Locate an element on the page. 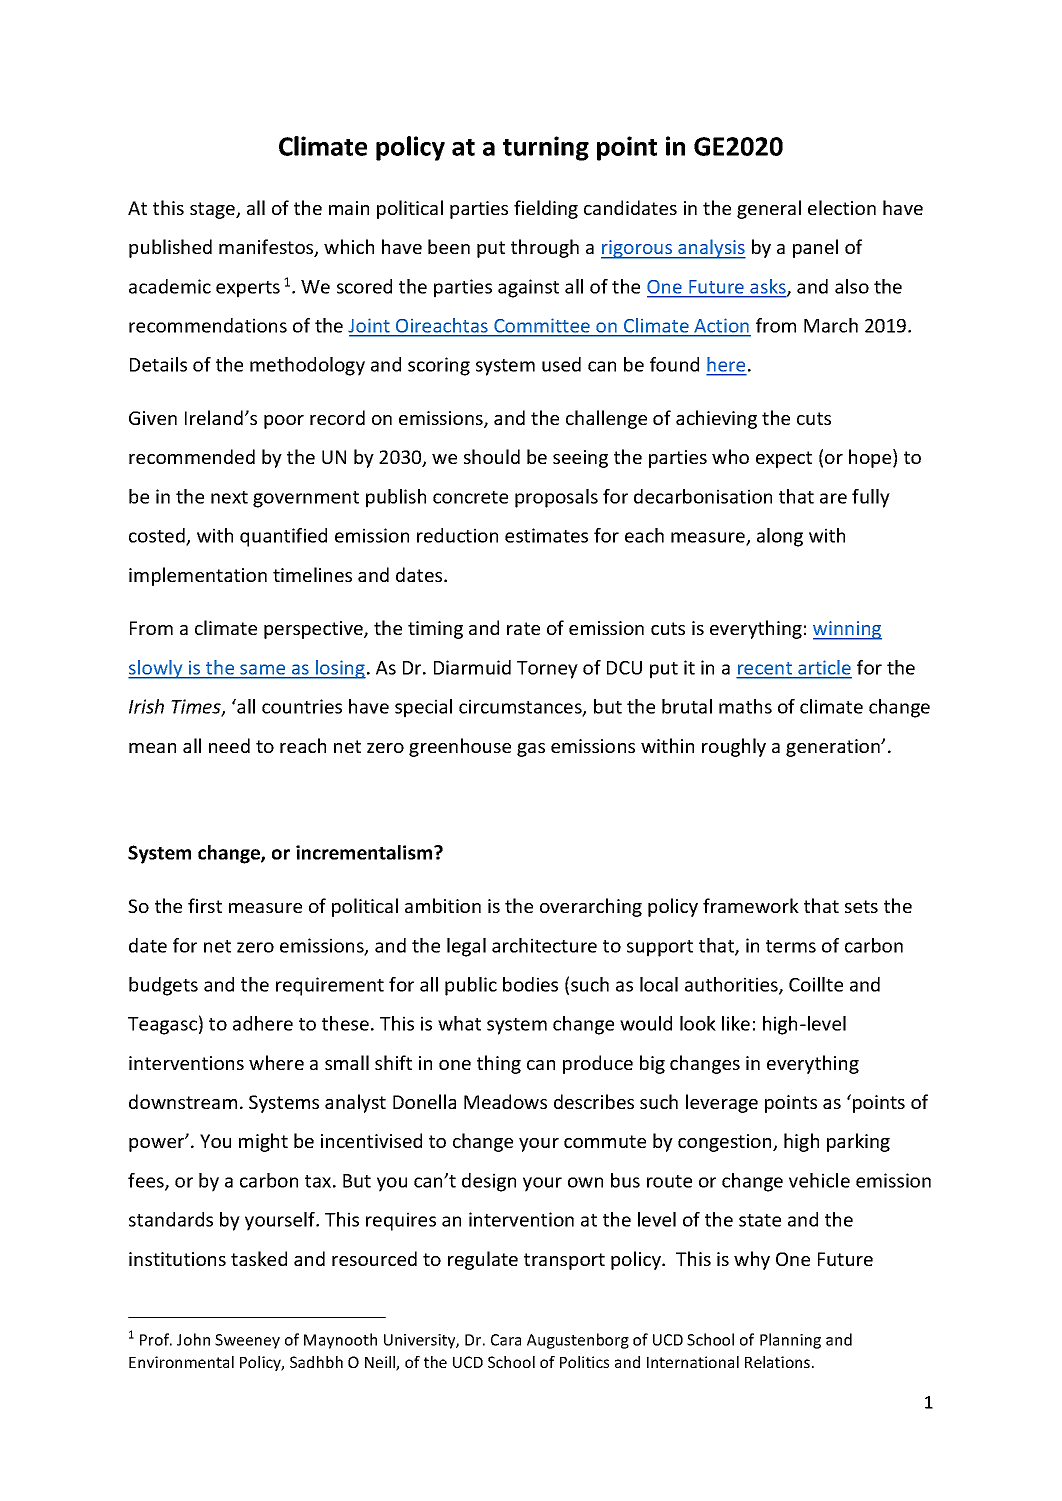 This image has height=1501, width=1062. fielding is located at coordinates (546, 209).
